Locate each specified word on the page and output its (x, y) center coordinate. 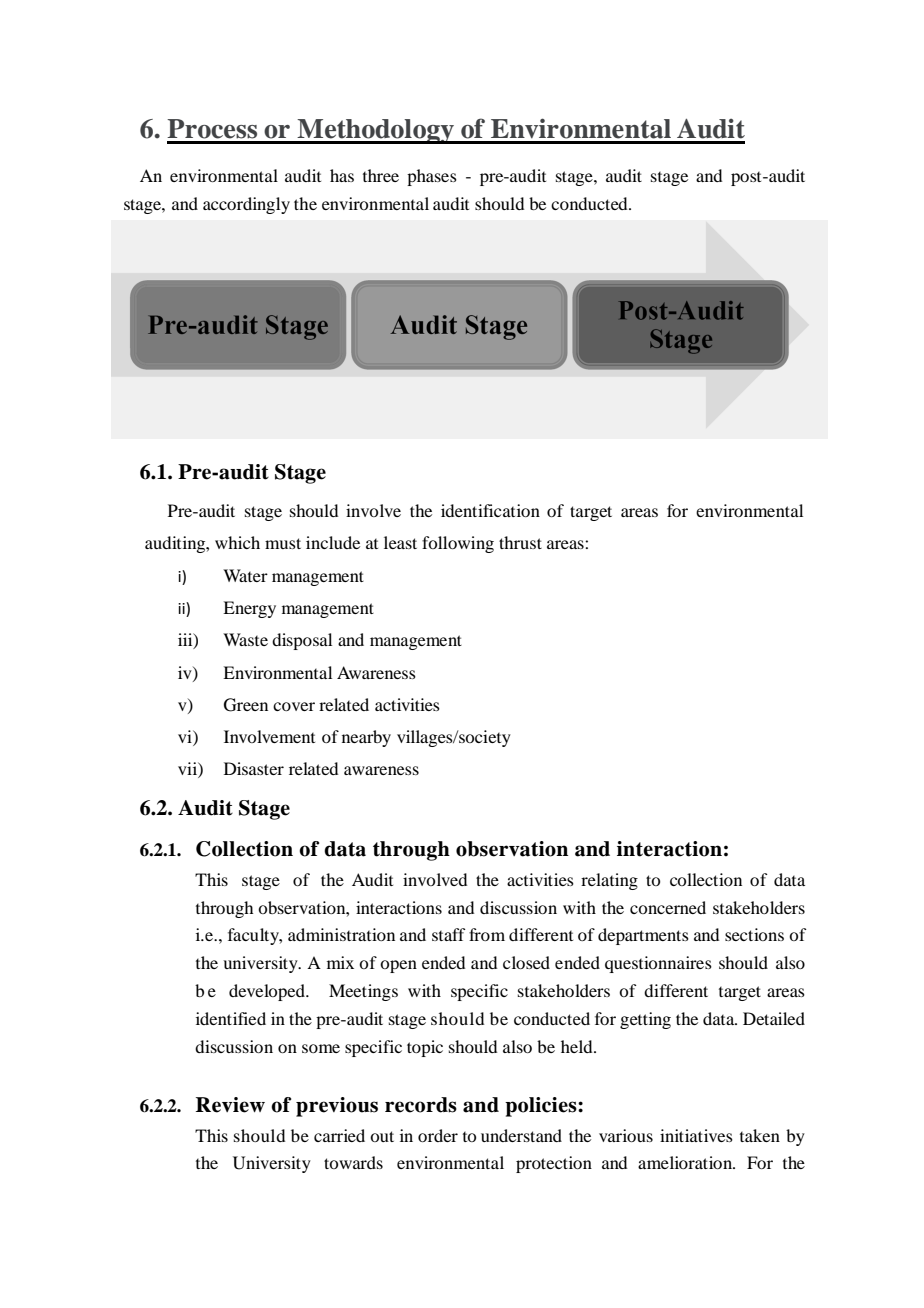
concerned (668, 907)
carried (339, 1135)
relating (609, 881)
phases (432, 177)
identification (490, 510)
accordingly (246, 205)
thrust (520, 542)
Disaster (254, 768)
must (283, 543)
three (381, 175)
